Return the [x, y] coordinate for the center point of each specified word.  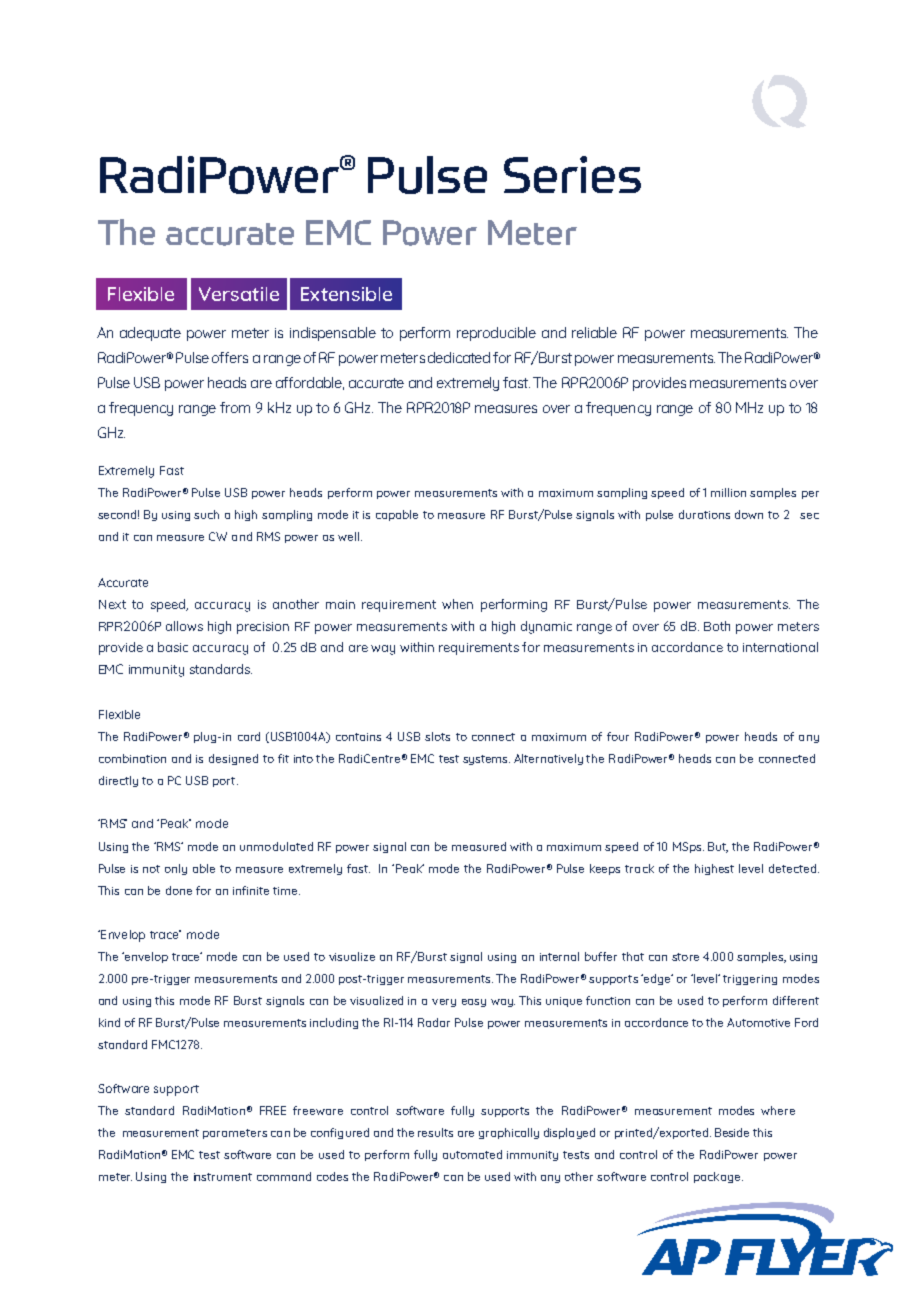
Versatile [239, 294]
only [176, 869]
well [350, 536]
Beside [732, 1132]
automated [472, 1154]
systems [486, 760]
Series [572, 174]
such [206, 514]
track [639, 868]
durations [704, 514]
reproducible [496, 334]
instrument [223, 1177]
